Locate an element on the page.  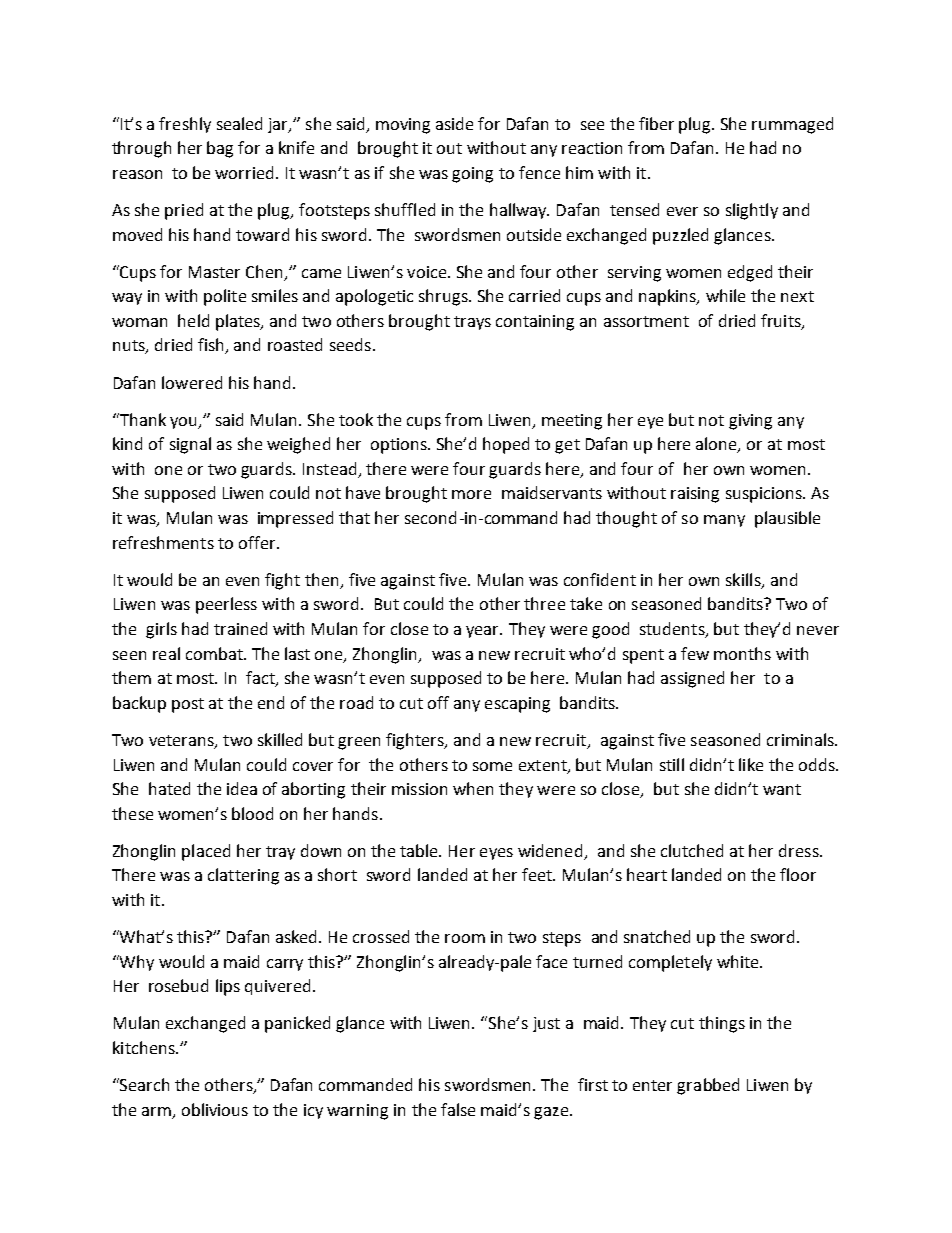
peerless is located at coordinates (226, 605).
